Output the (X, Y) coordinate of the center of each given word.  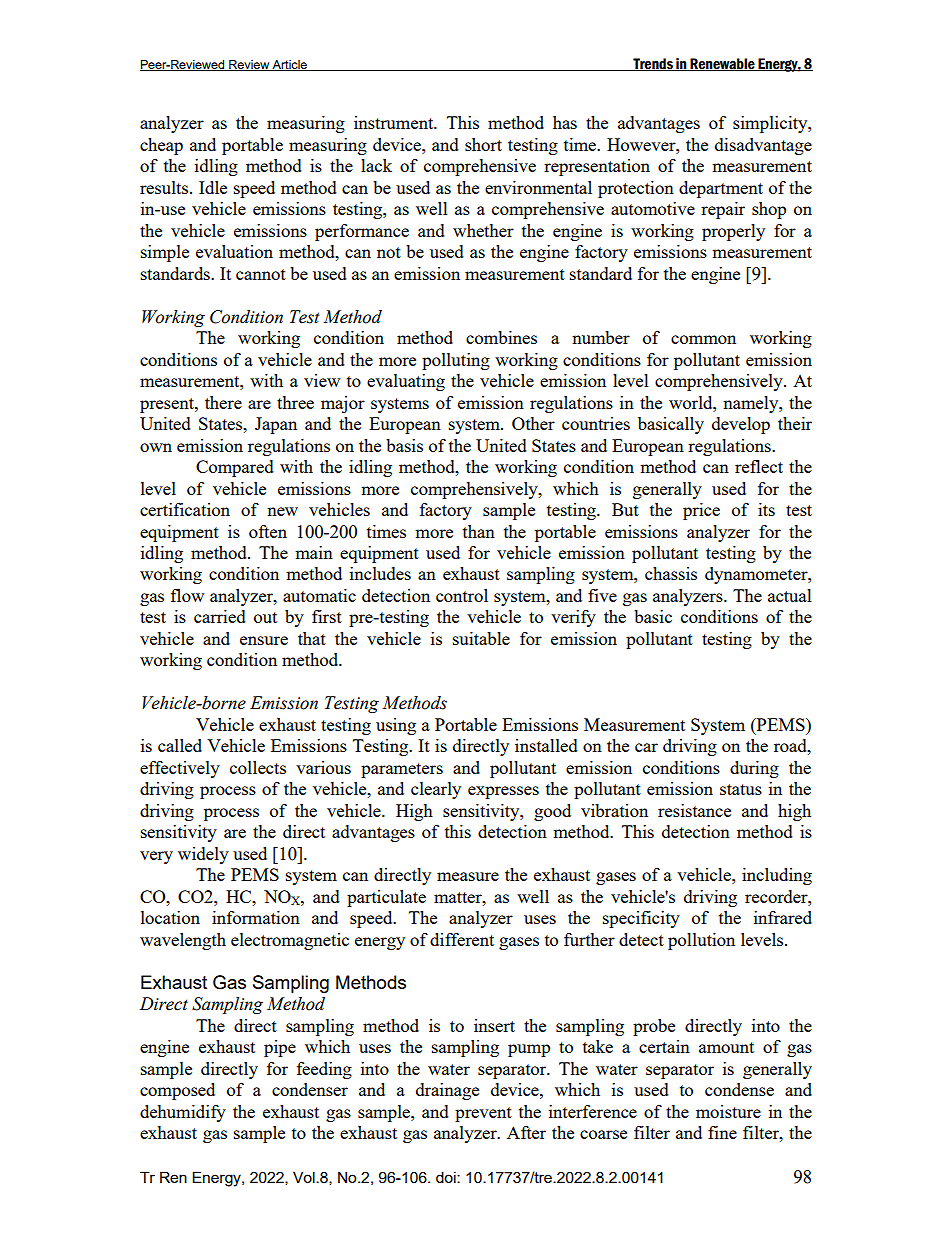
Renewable (722, 64)
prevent (483, 1114)
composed (177, 1091)
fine (722, 1132)
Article (290, 65)
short (483, 144)
